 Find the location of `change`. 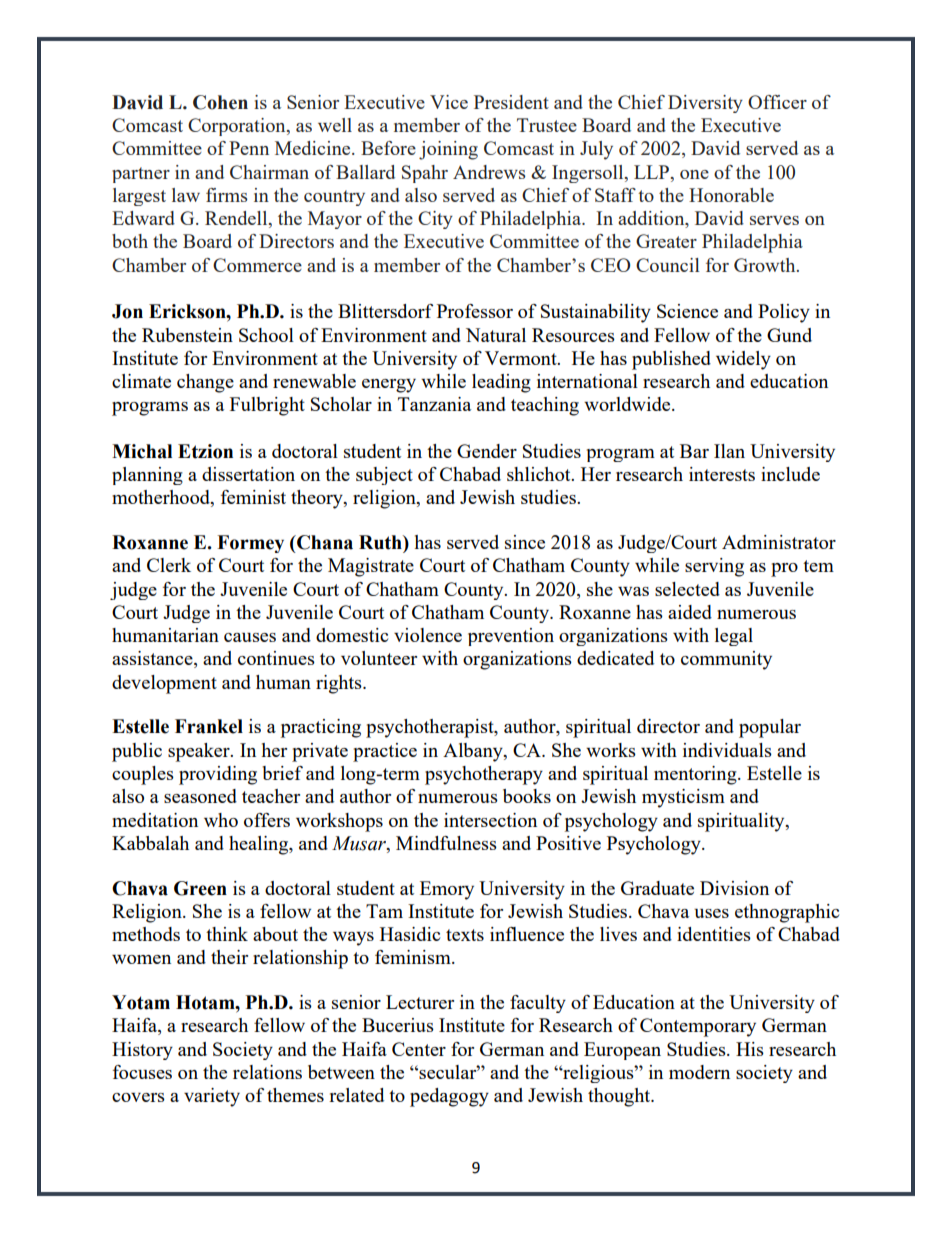

change is located at coordinates (205, 383).
